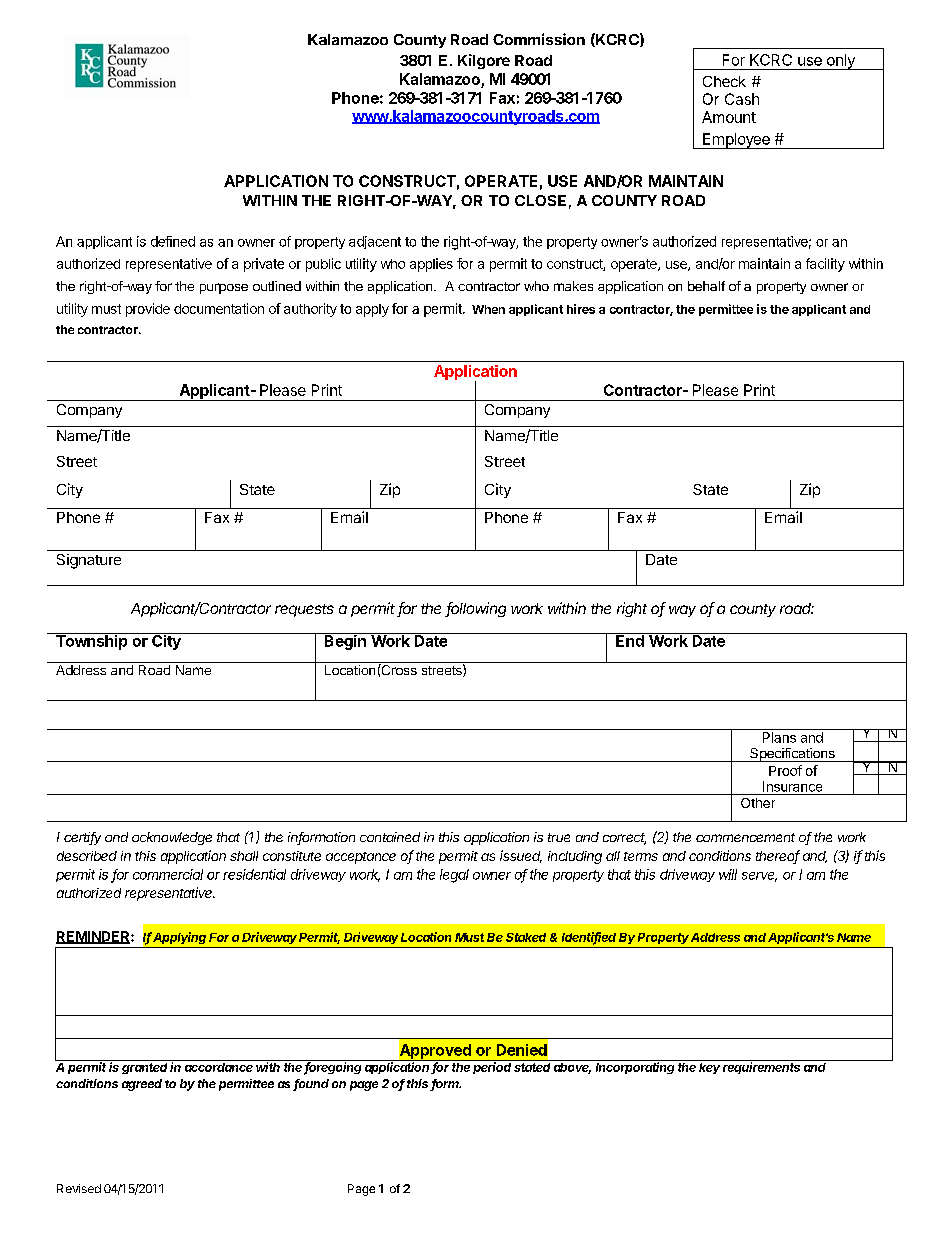 The height and width of the screenshot is (1233, 952). What do you see at coordinates (484, 61) in the screenshot?
I see `Kilgore` at bounding box center [484, 61].
